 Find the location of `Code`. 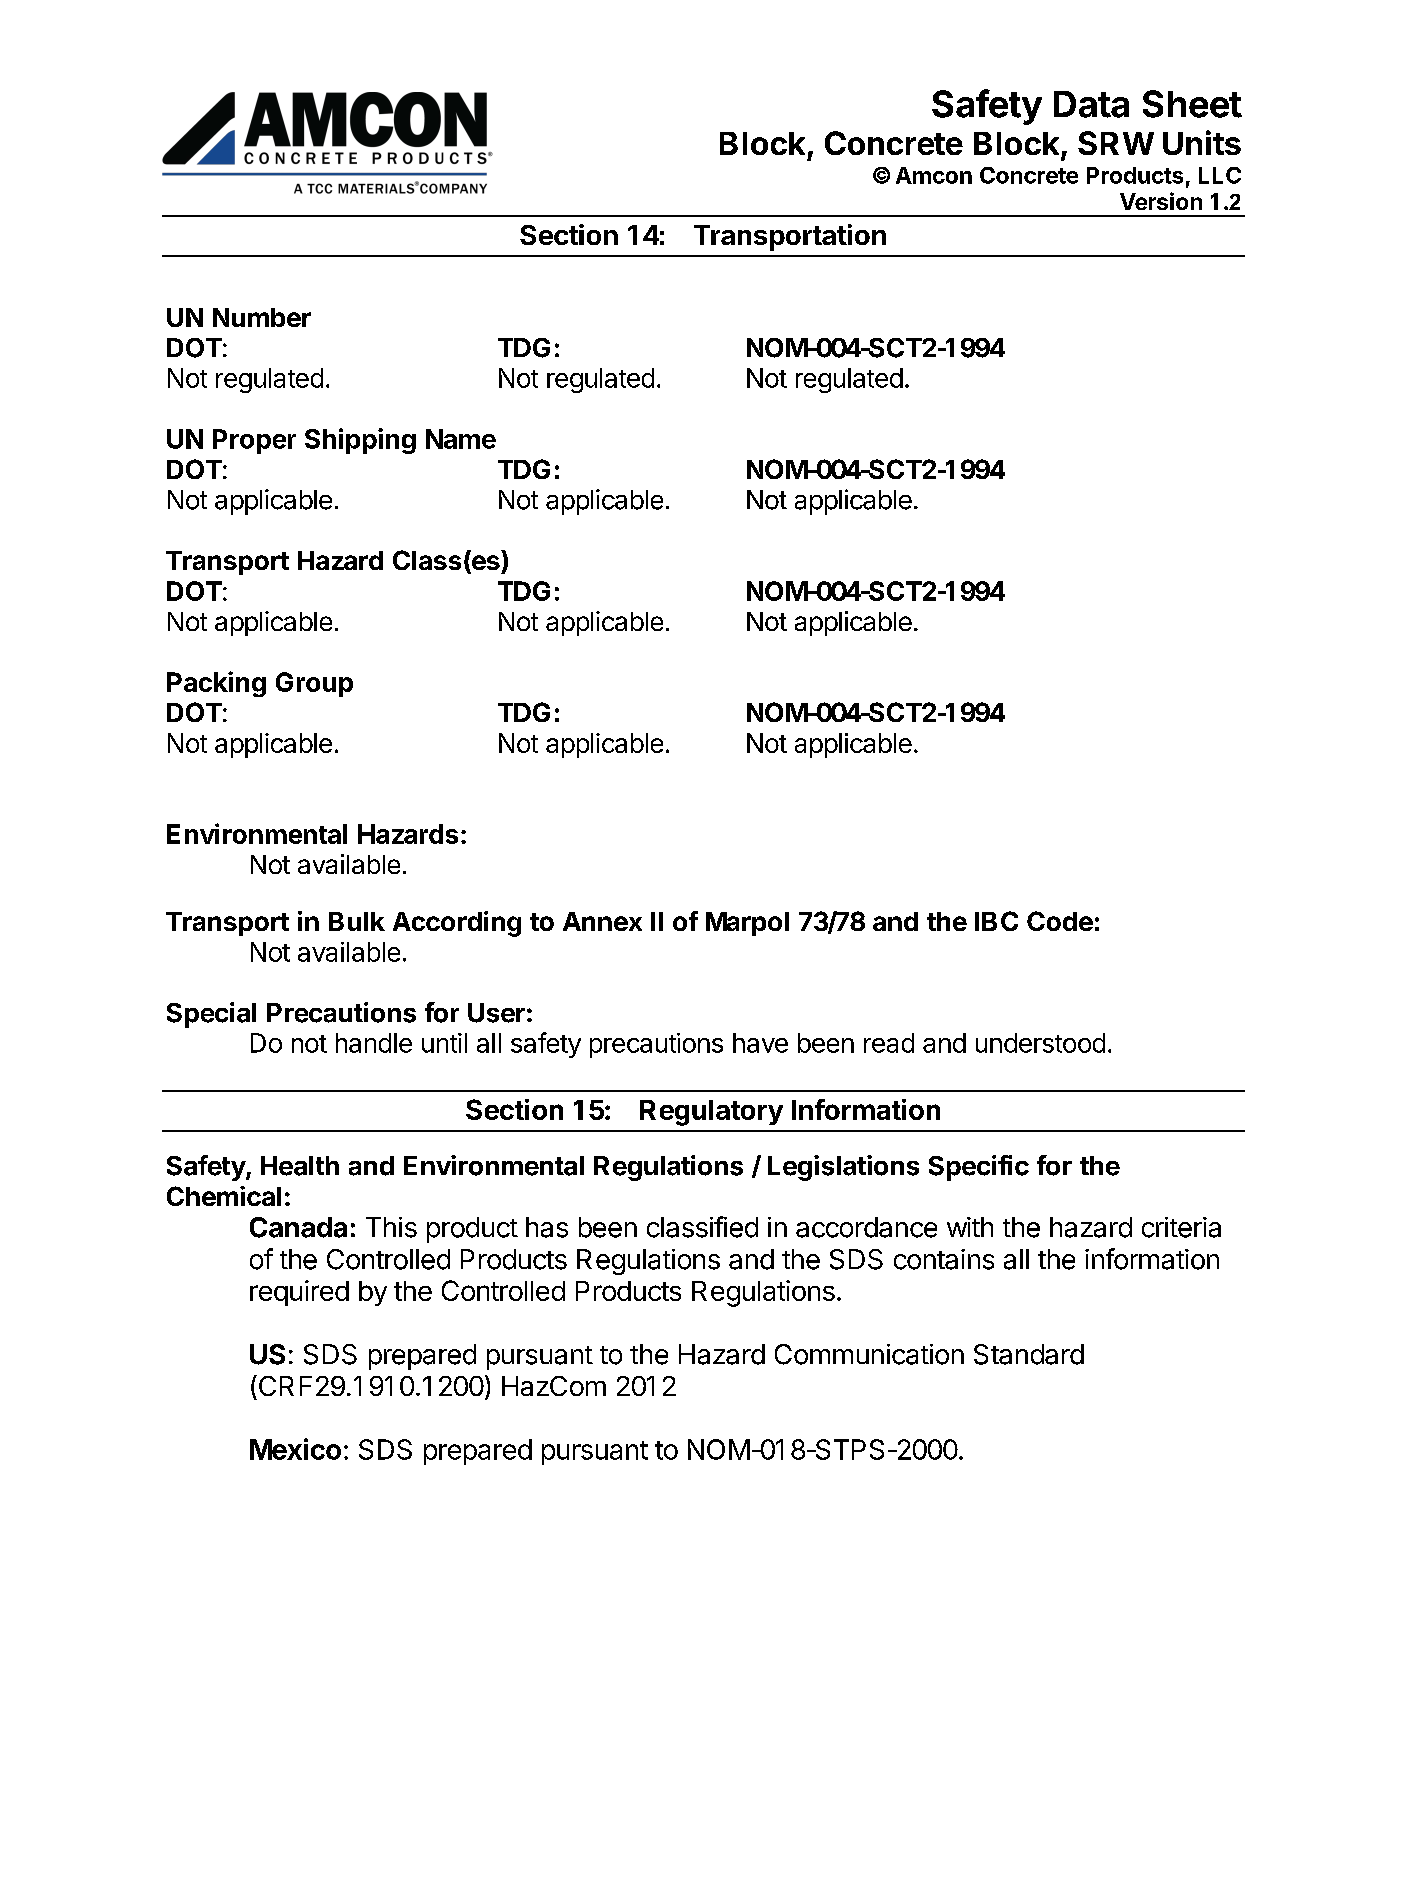

Code is located at coordinates (1060, 921).
